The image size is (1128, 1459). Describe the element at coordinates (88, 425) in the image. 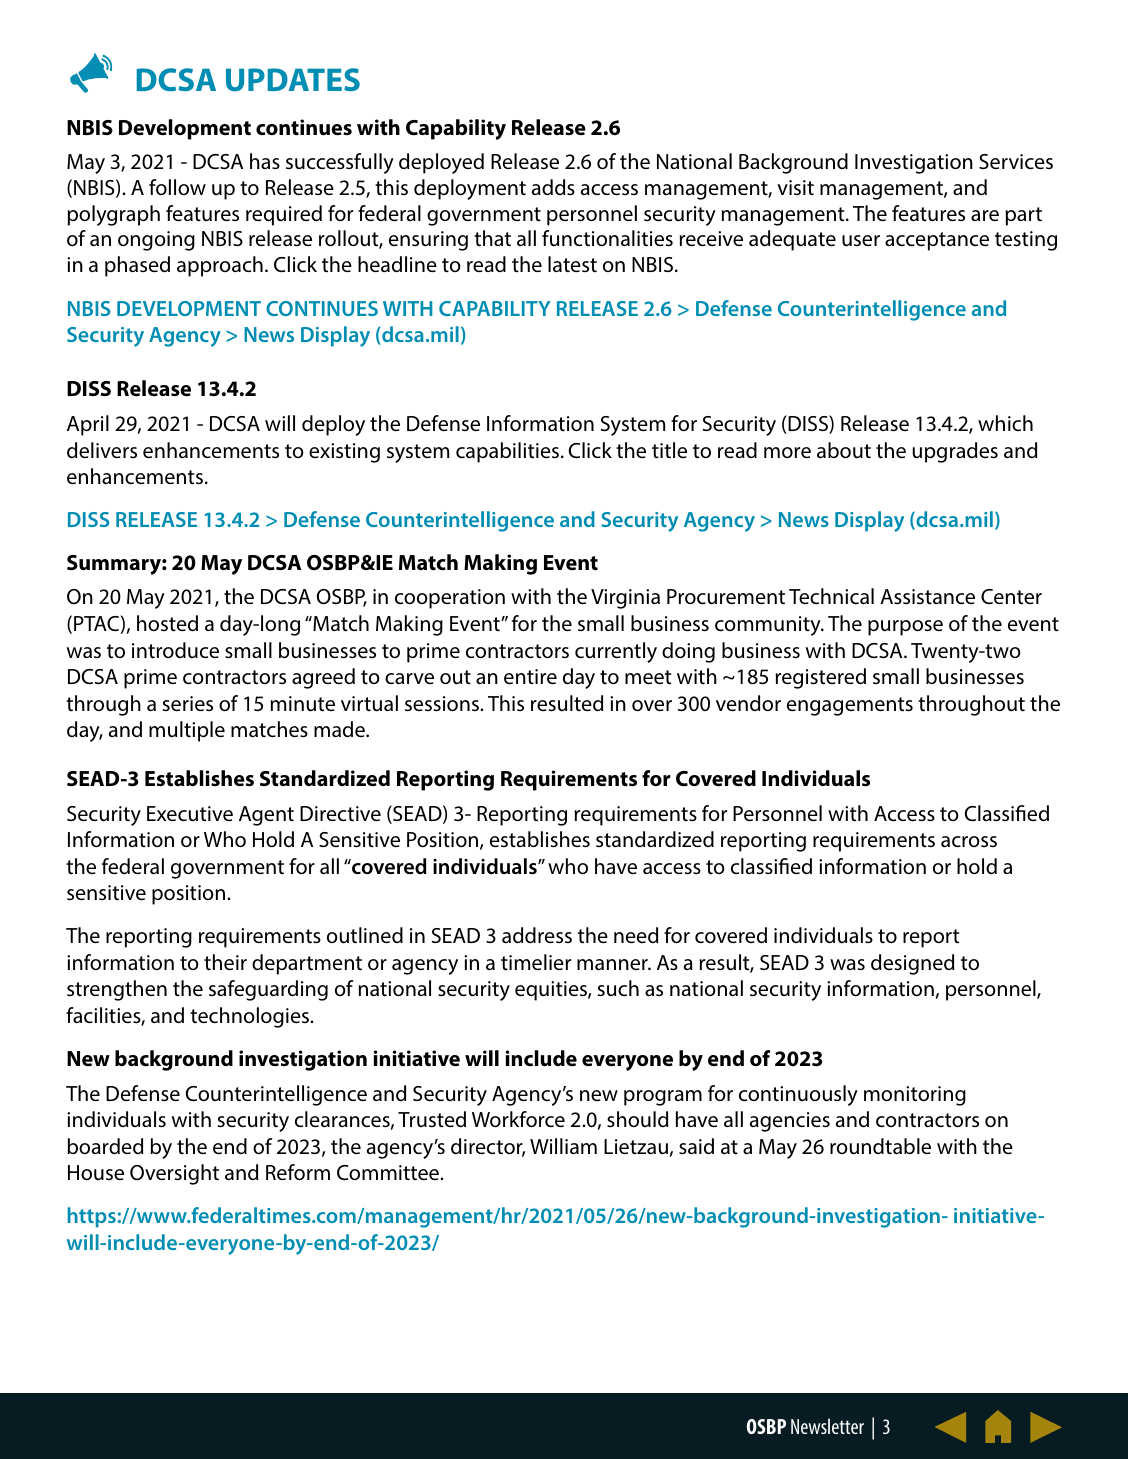

I see `April` at that location.
